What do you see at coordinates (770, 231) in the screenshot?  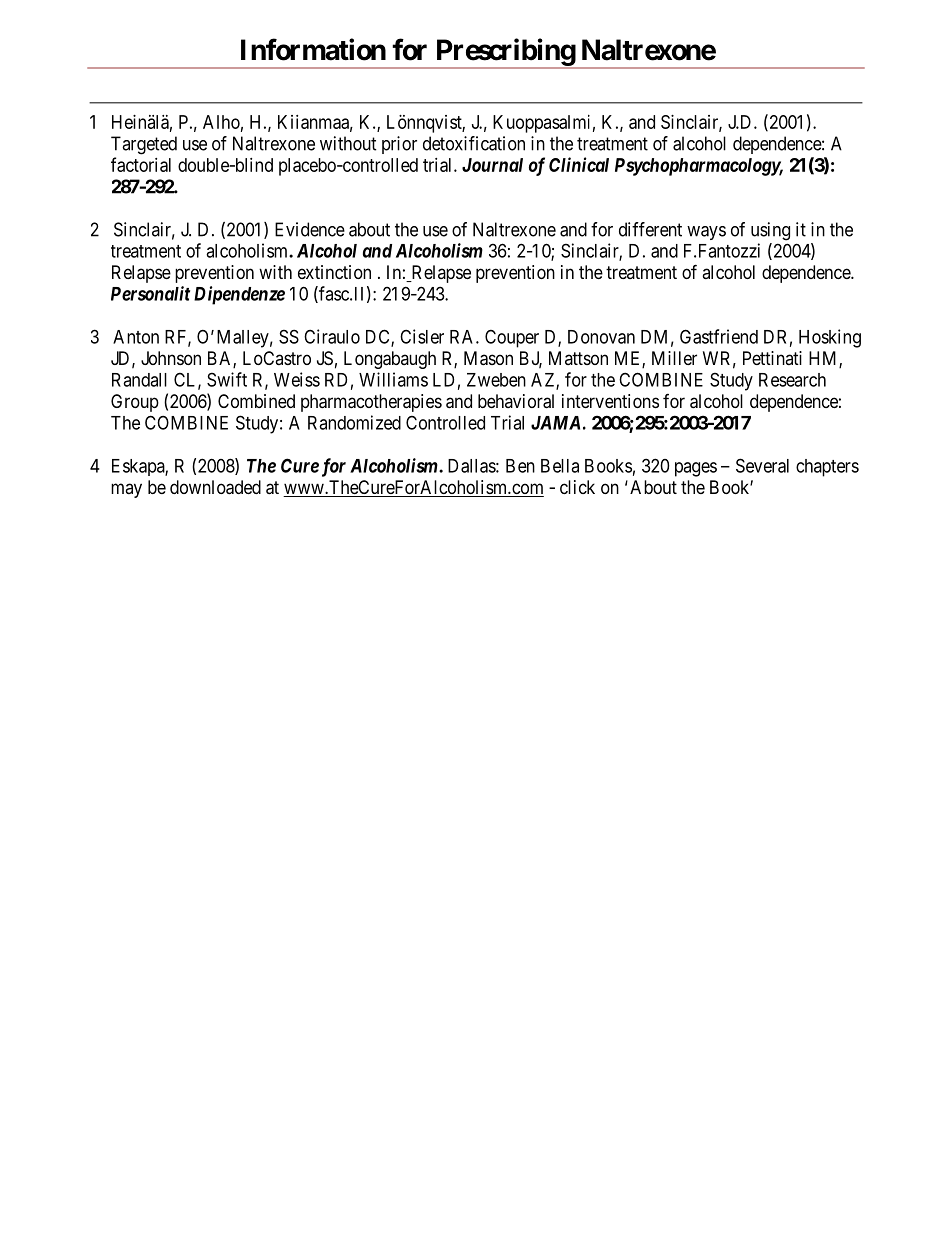 I see `using` at bounding box center [770, 231].
